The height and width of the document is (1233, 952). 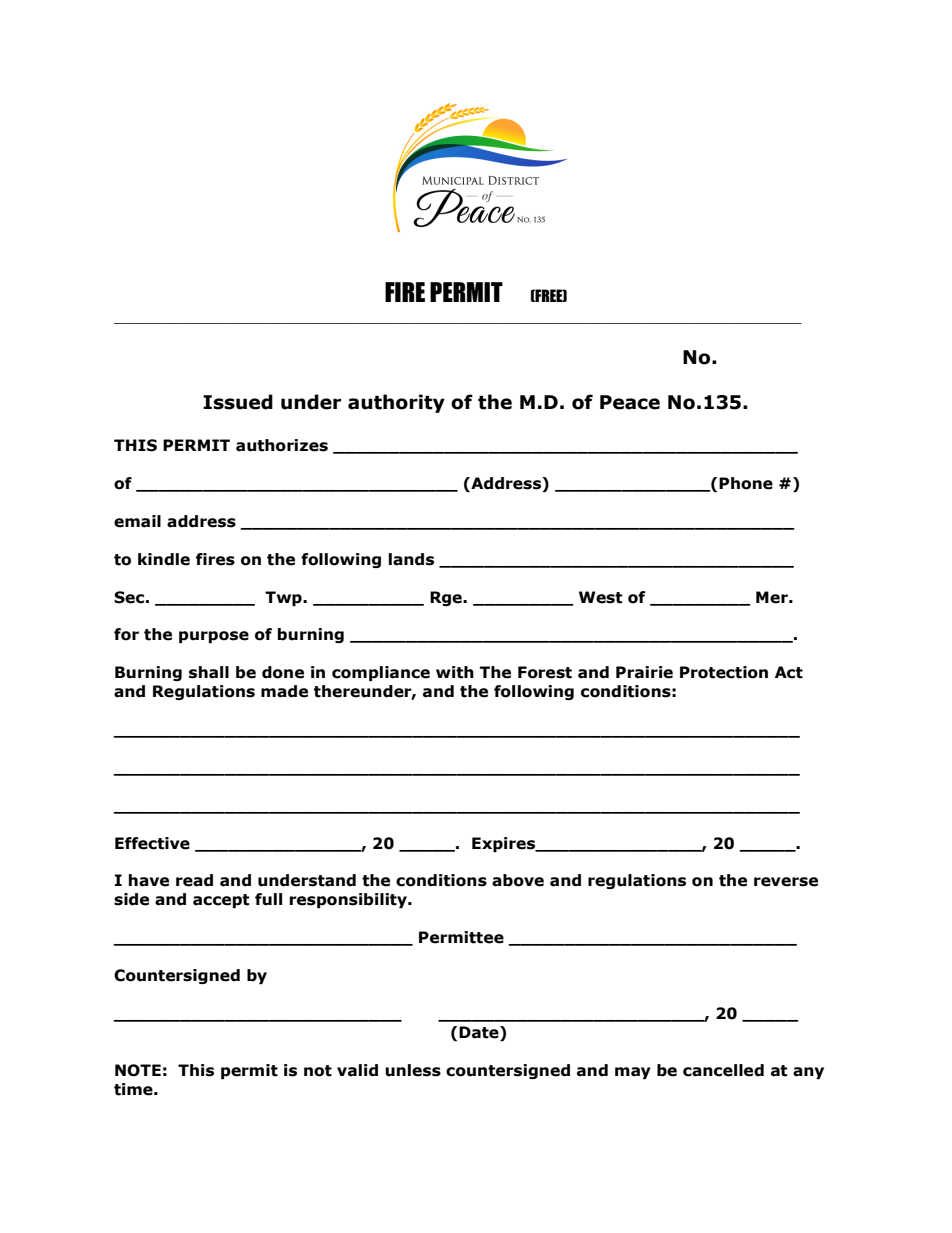 What do you see at coordinates (786, 882) in the document?
I see `reverse` at bounding box center [786, 882].
